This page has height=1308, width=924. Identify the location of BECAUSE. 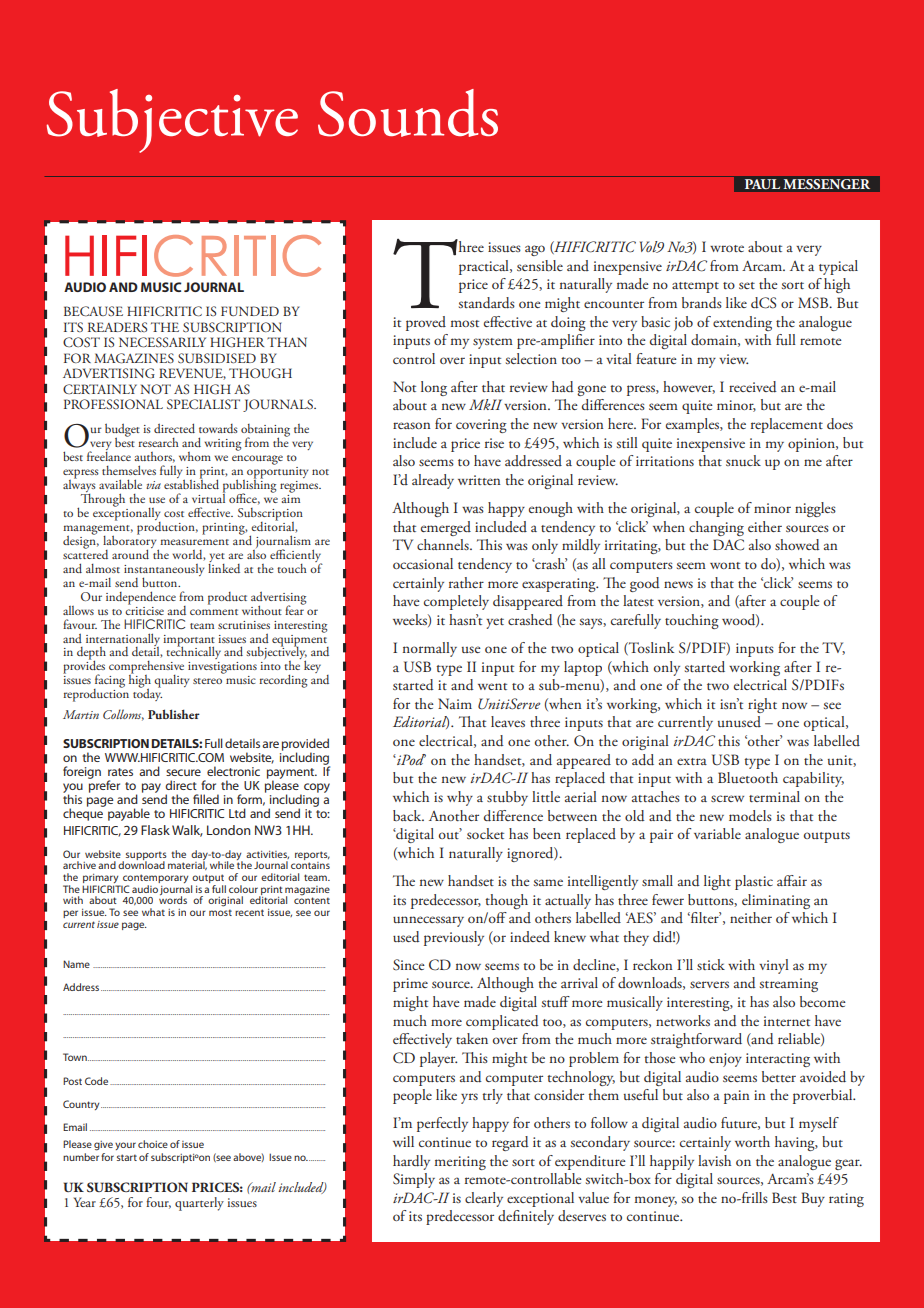
(93, 311).
